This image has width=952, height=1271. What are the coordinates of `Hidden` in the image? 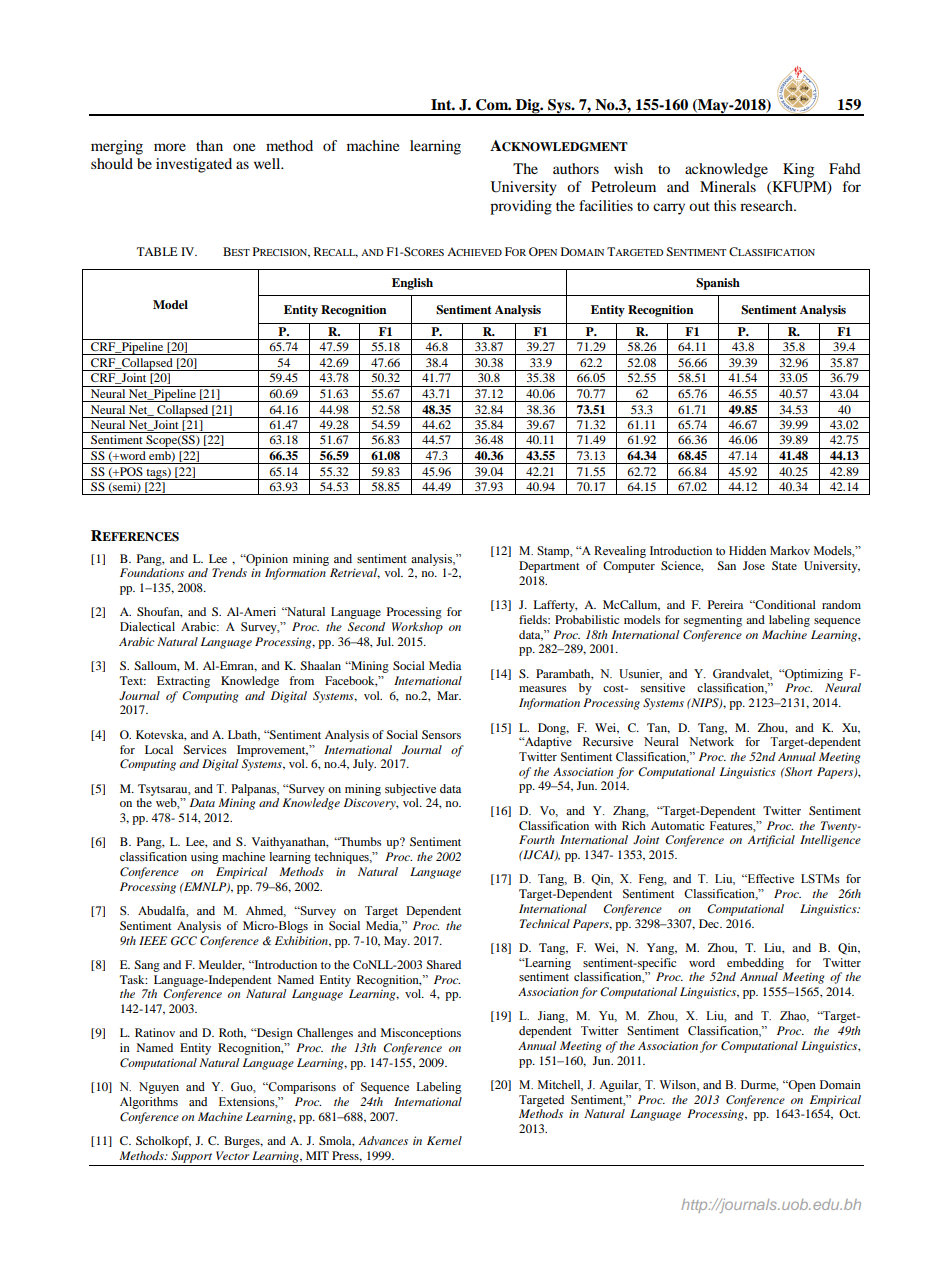 It's located at (747, 550).
